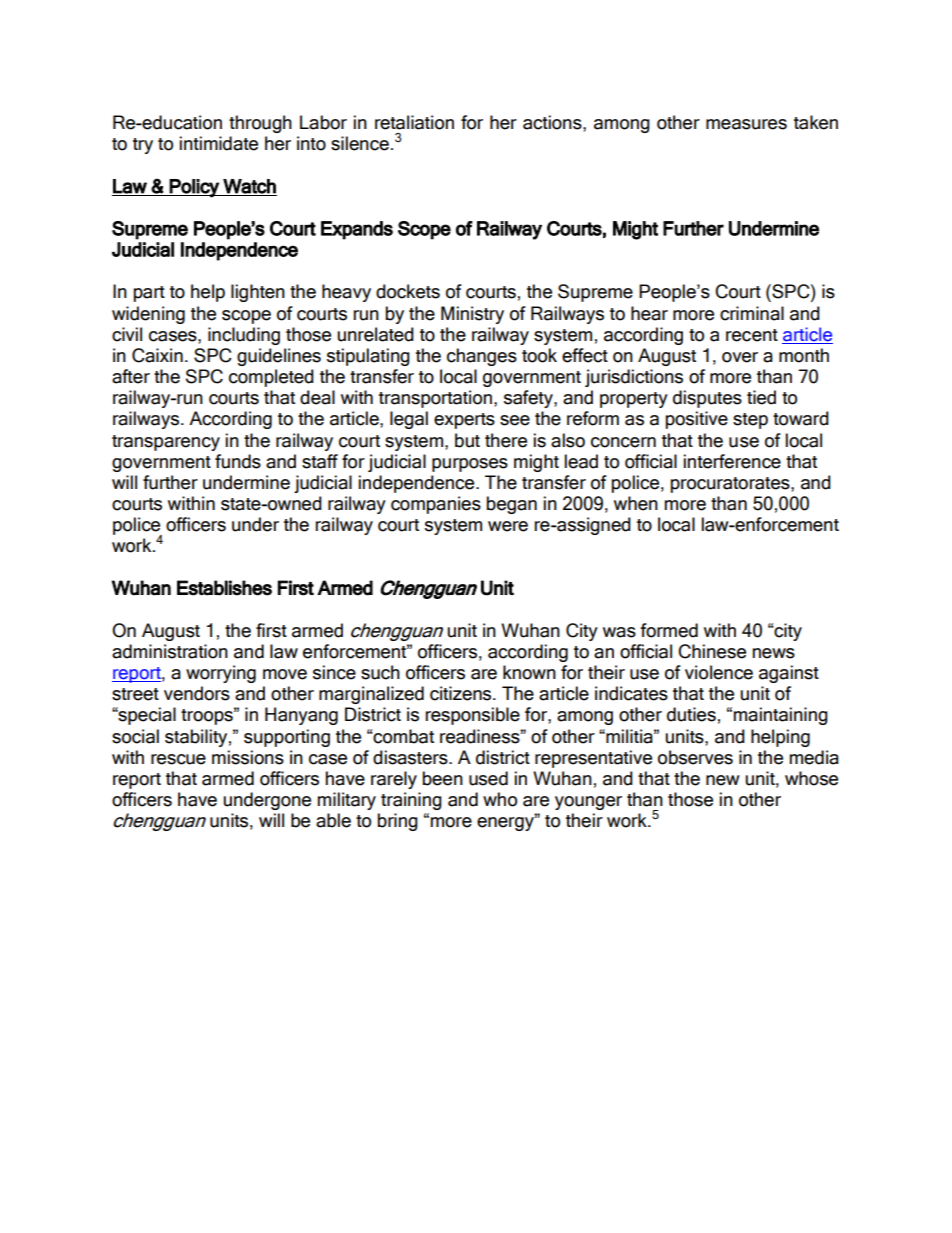 Image resolution: width=952 pixels, height=1233 pixels. I want to click on Chinese, so click(712, 651).
